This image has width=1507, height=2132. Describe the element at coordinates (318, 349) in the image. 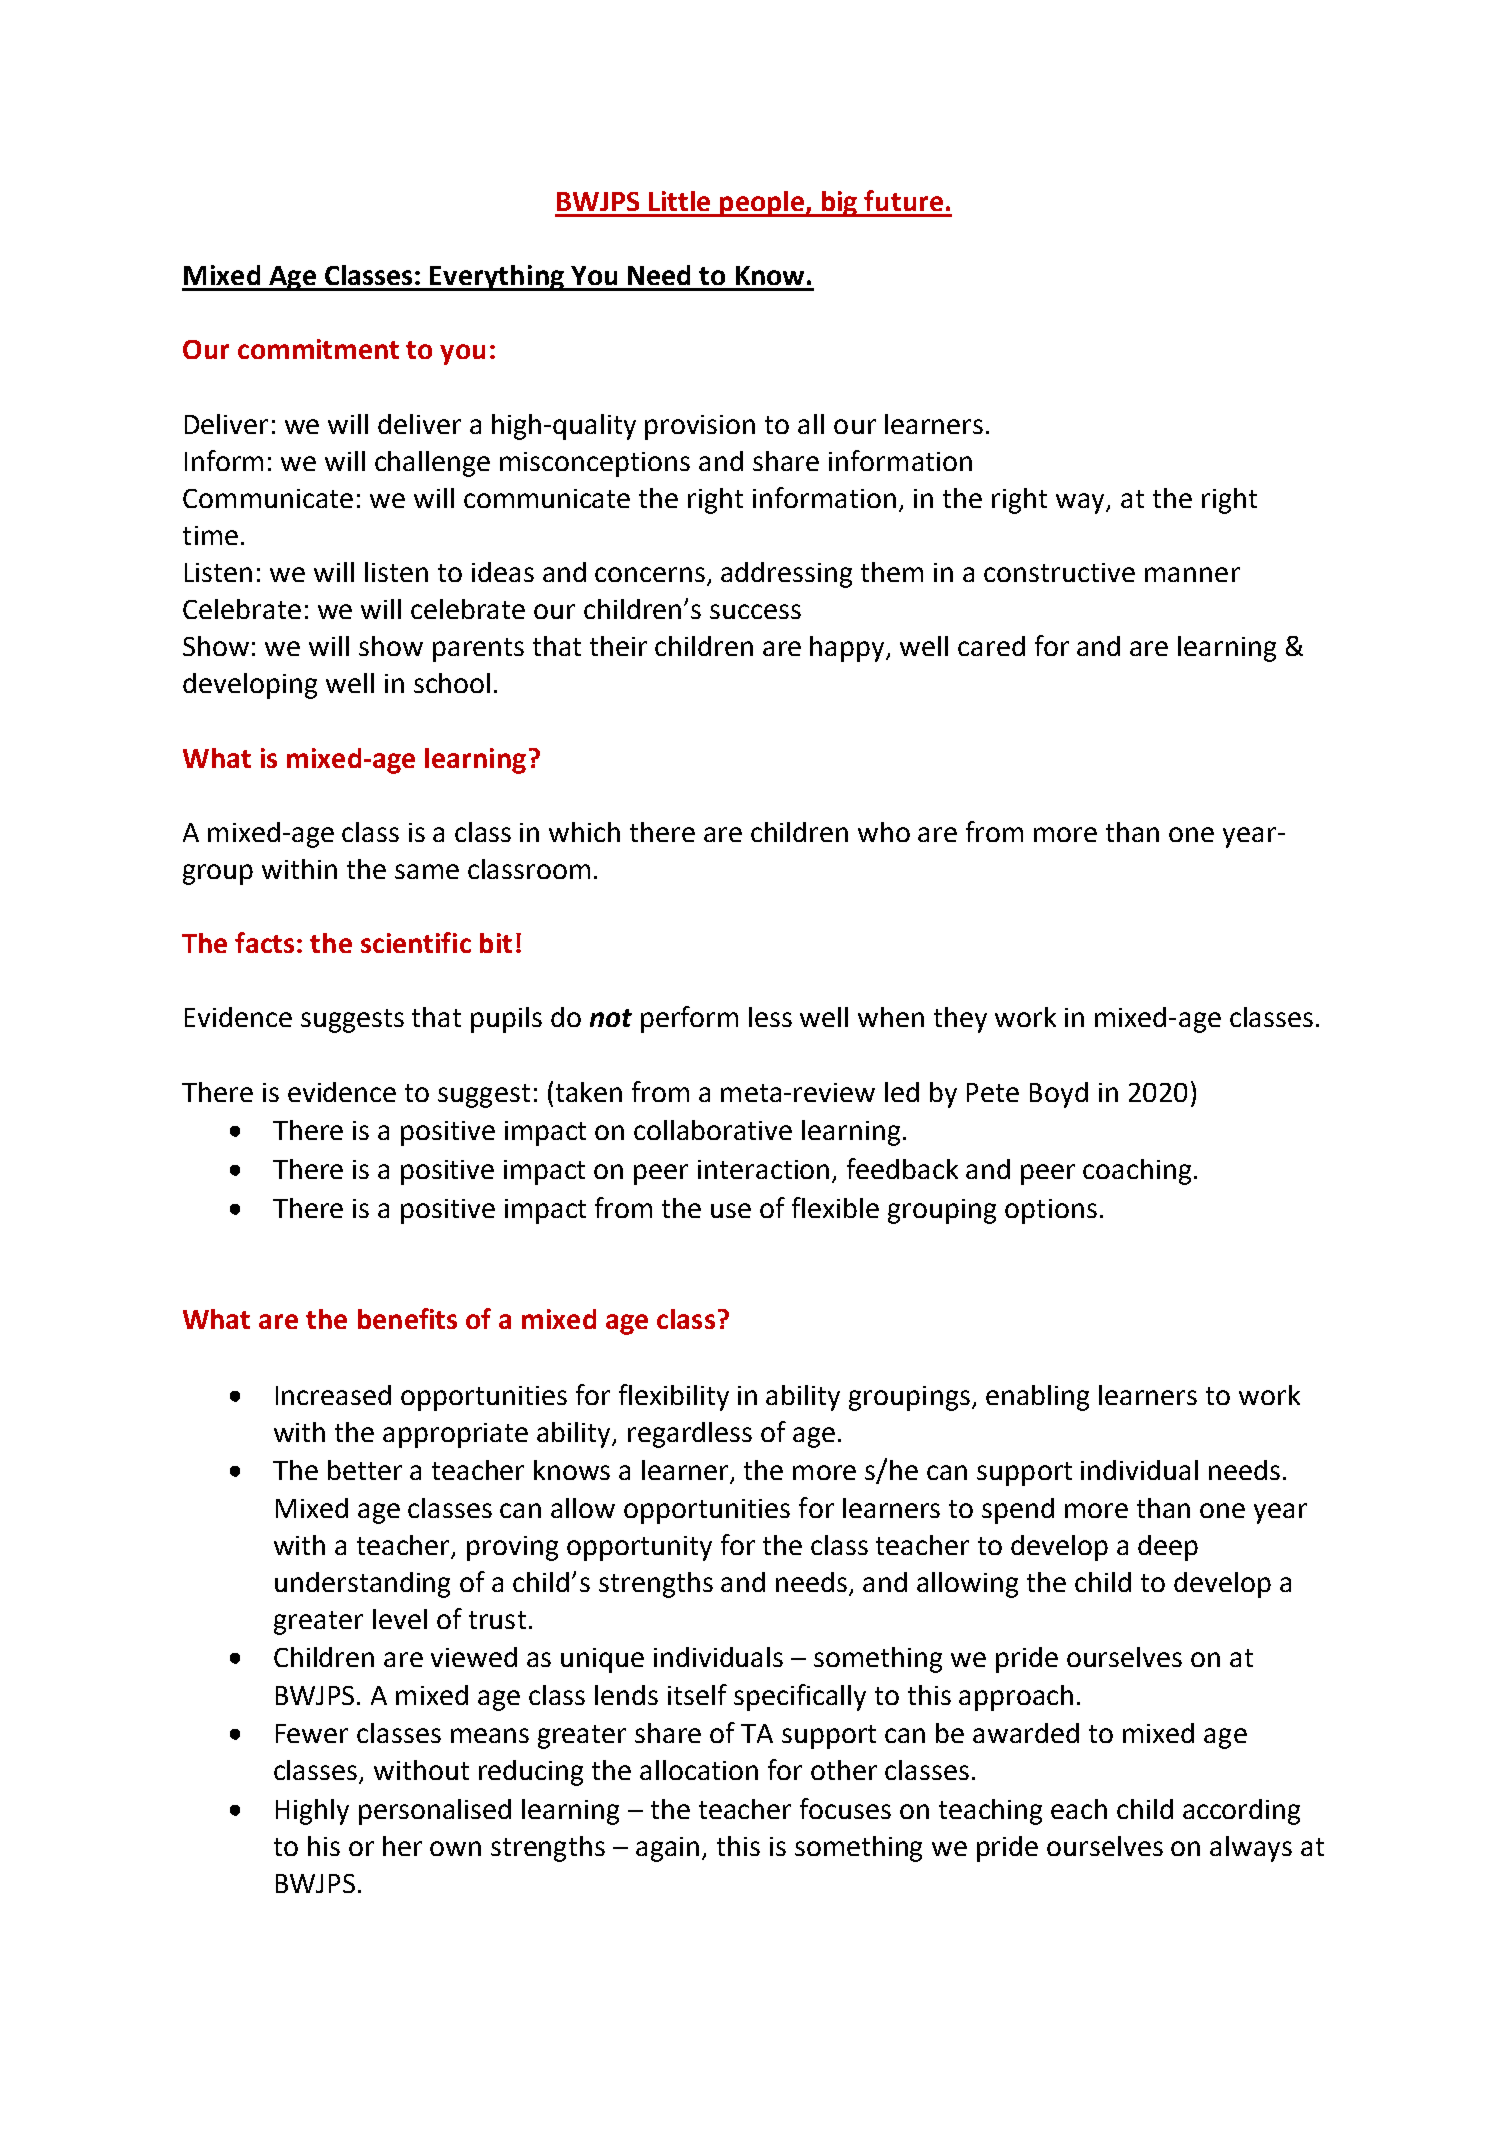

I see `commitment` at that location.
